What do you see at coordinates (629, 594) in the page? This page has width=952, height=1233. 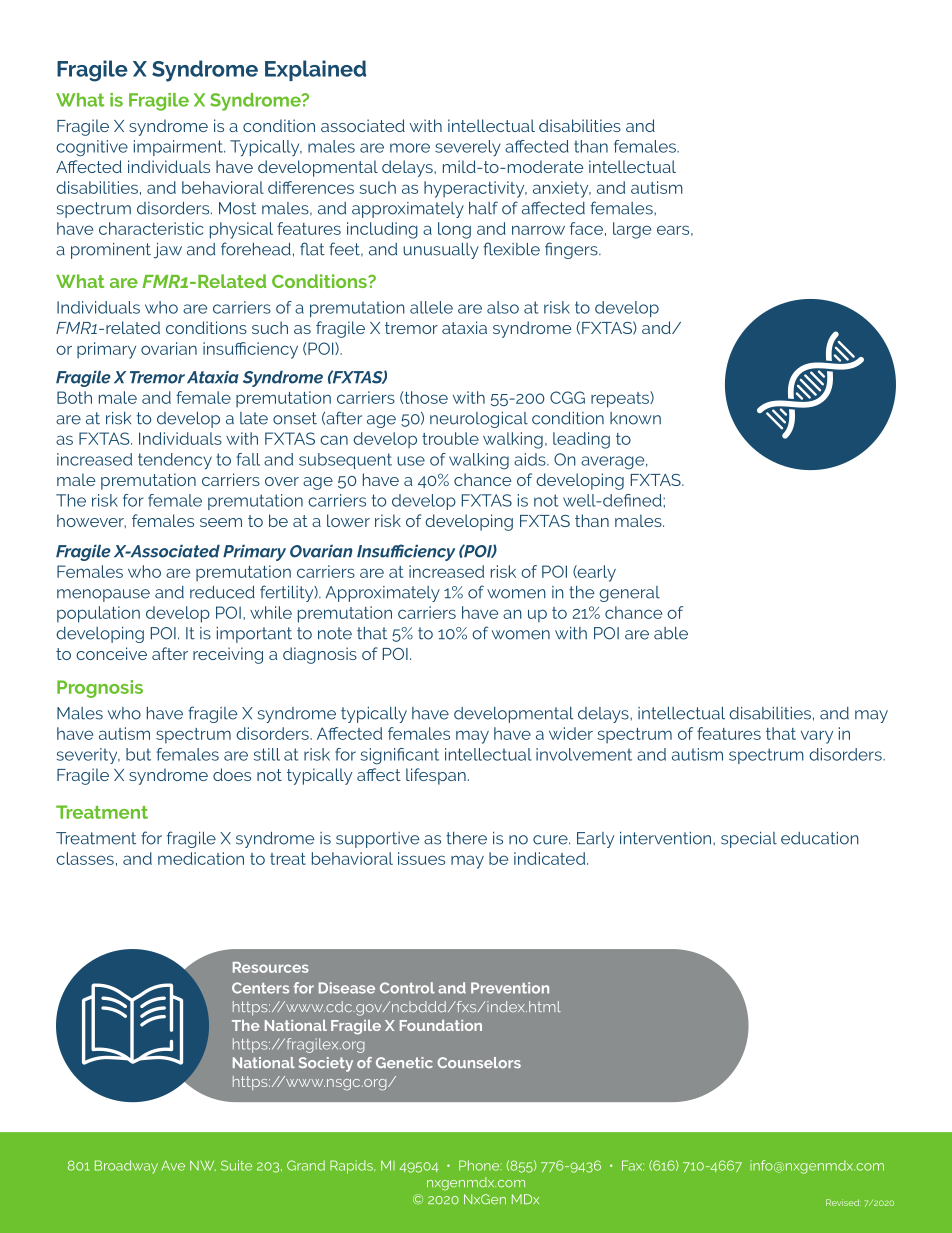 I see `general` at bounding box center [629, 594].
